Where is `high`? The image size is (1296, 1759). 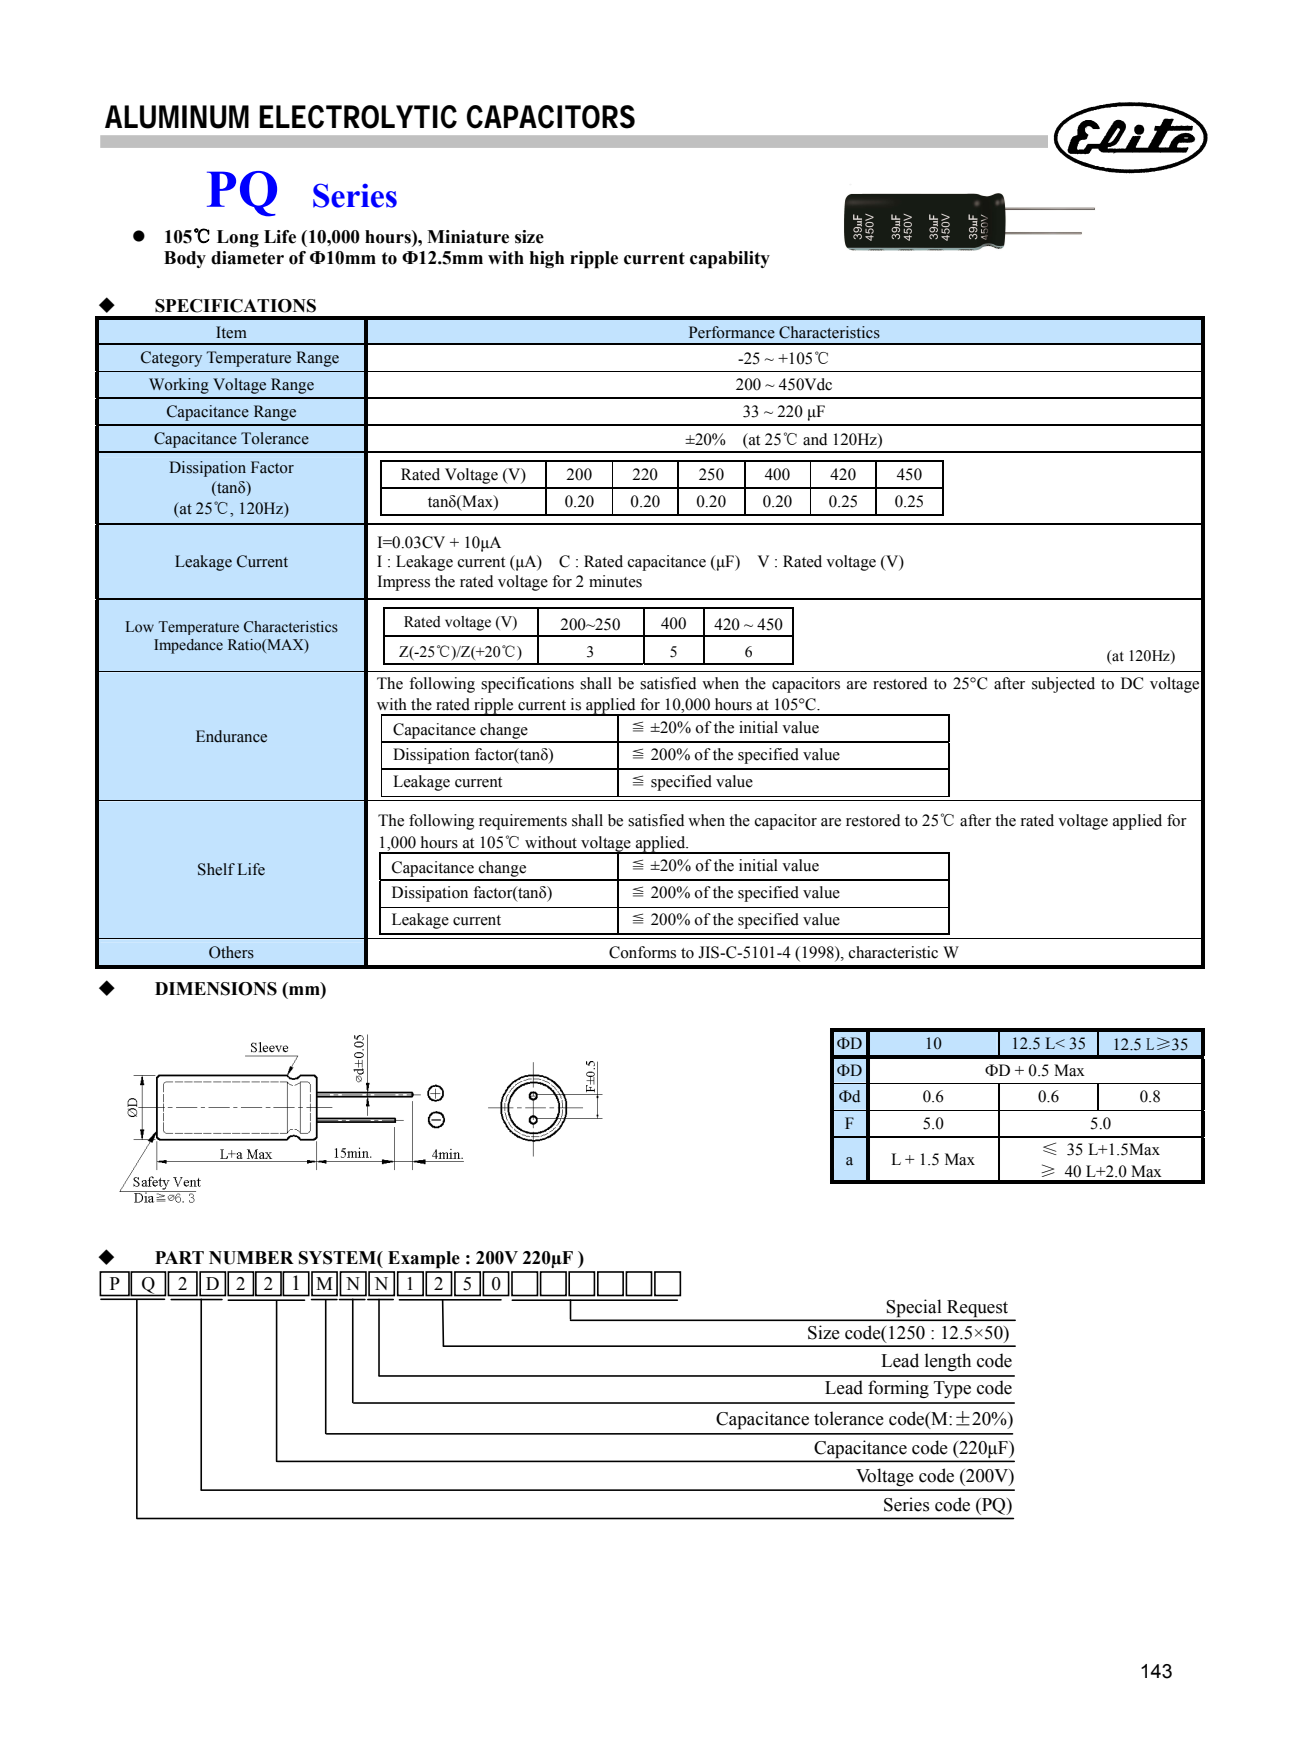 high is located at coordinates (547, 259).
